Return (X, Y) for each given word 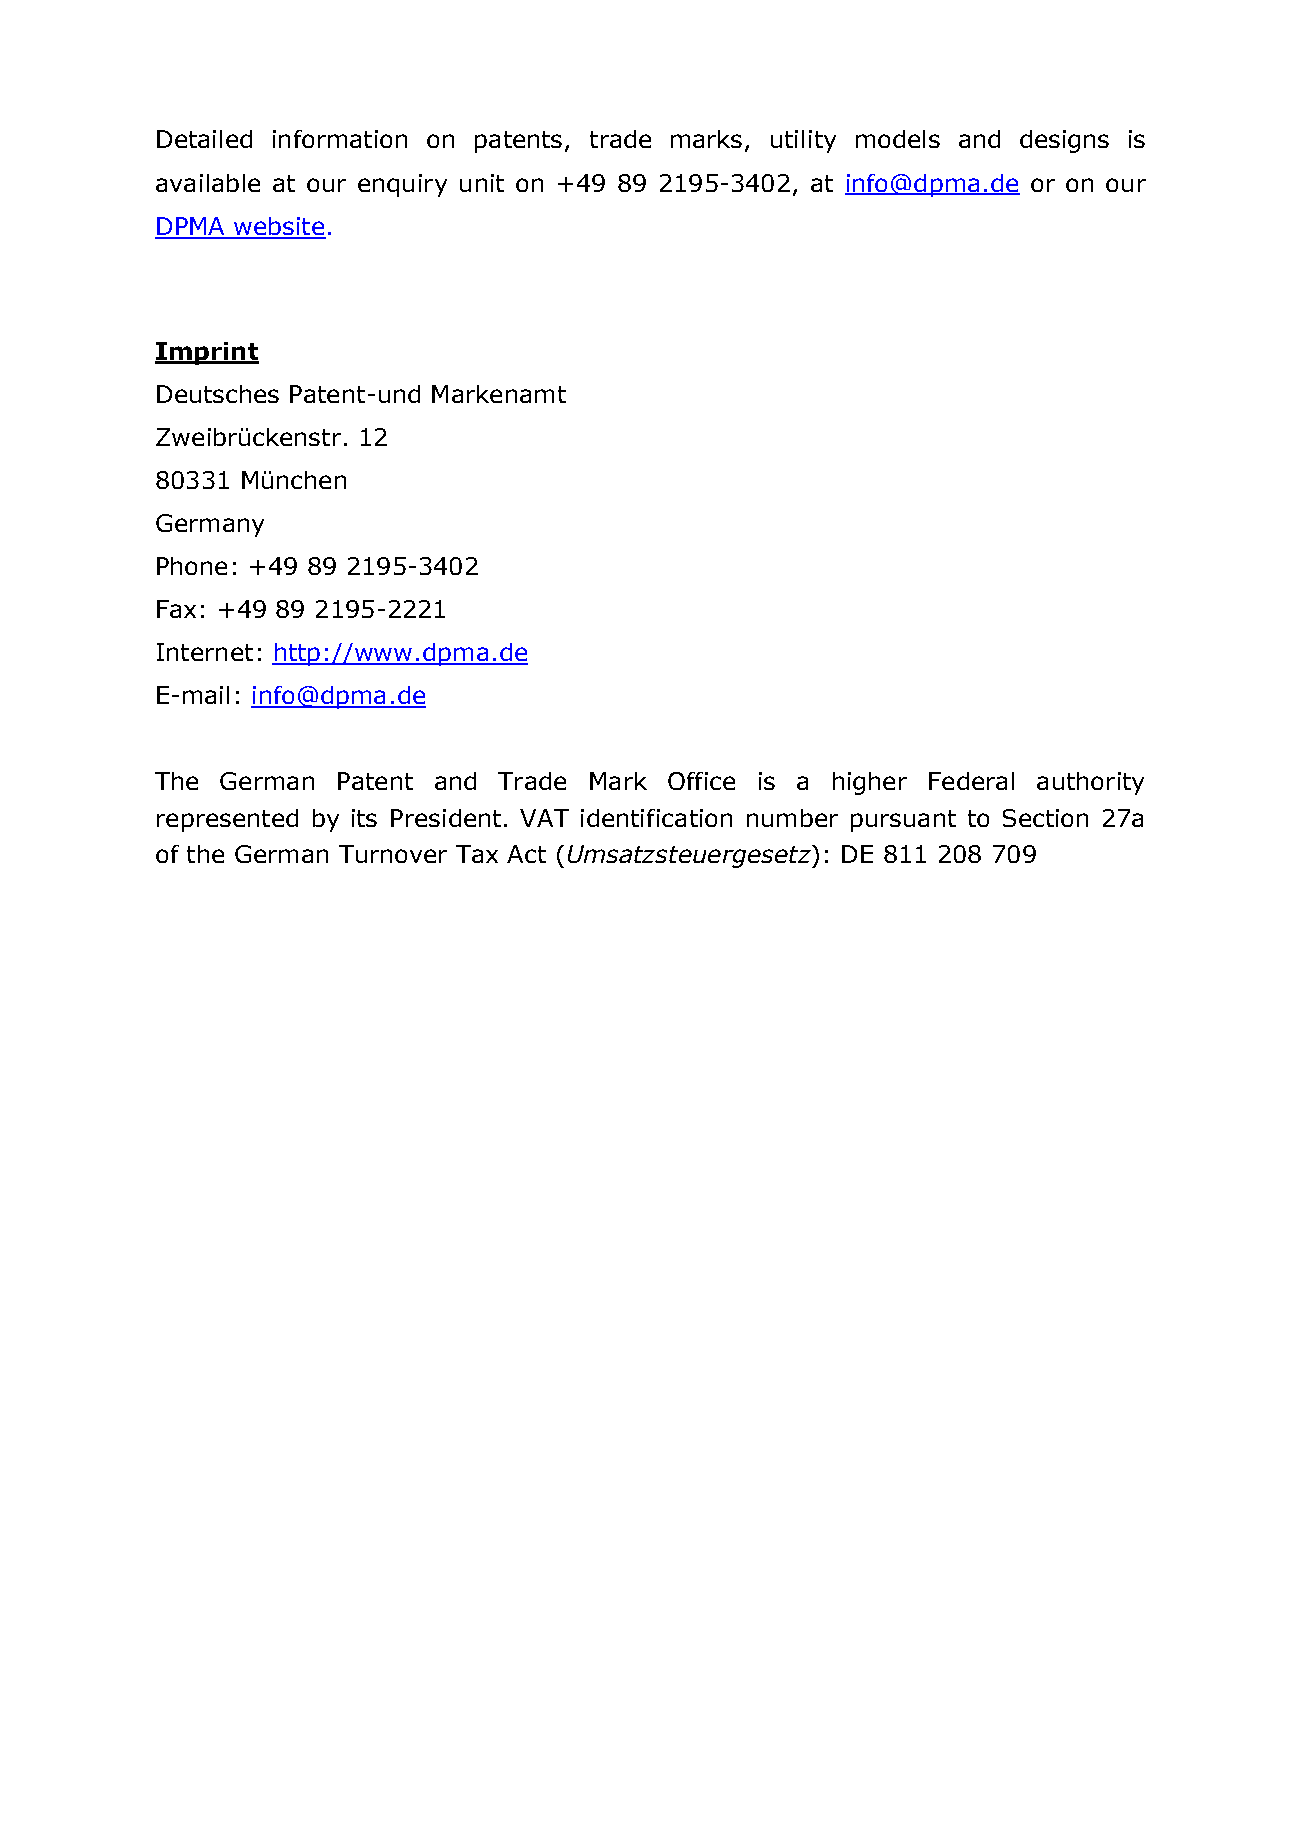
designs (1064, 141)
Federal (971, 781)
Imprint (207, 353)
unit (482, 183)
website (279, 227)
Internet (205, 652)
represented (227, 820)
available (208, 183)
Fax (176, 609)
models (898, 139)
